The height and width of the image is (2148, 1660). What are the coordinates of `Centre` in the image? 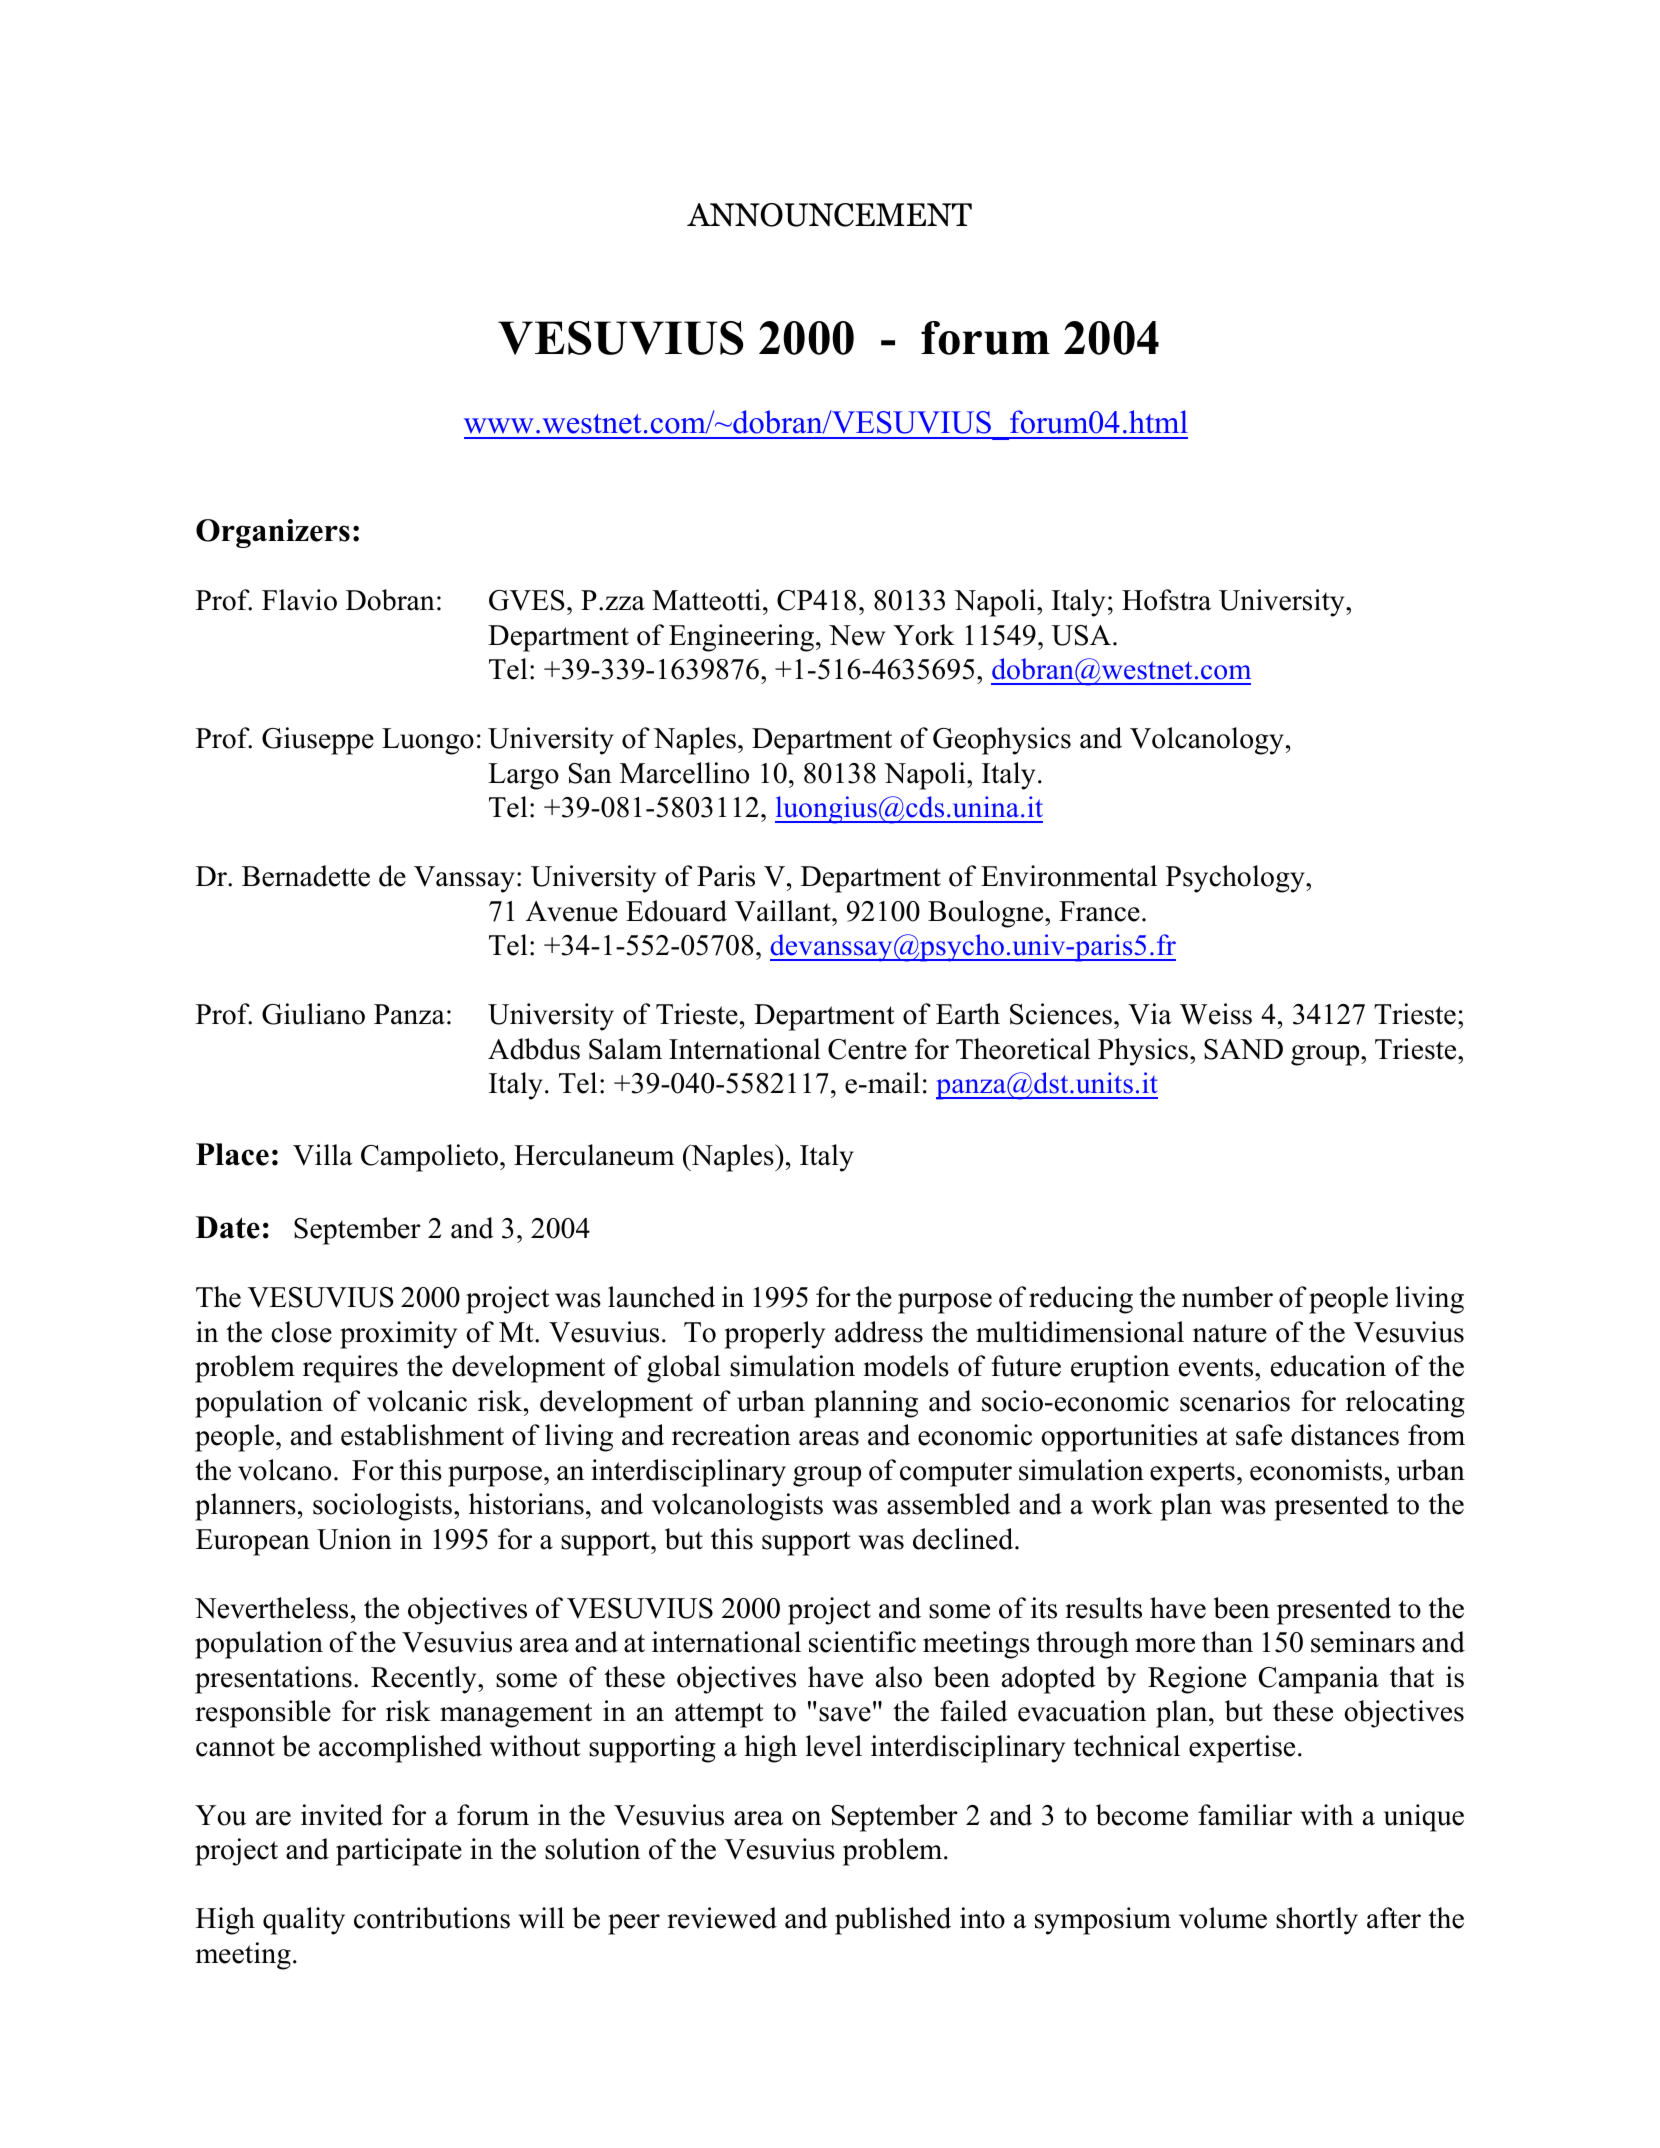 It's located at (867, 1049).
